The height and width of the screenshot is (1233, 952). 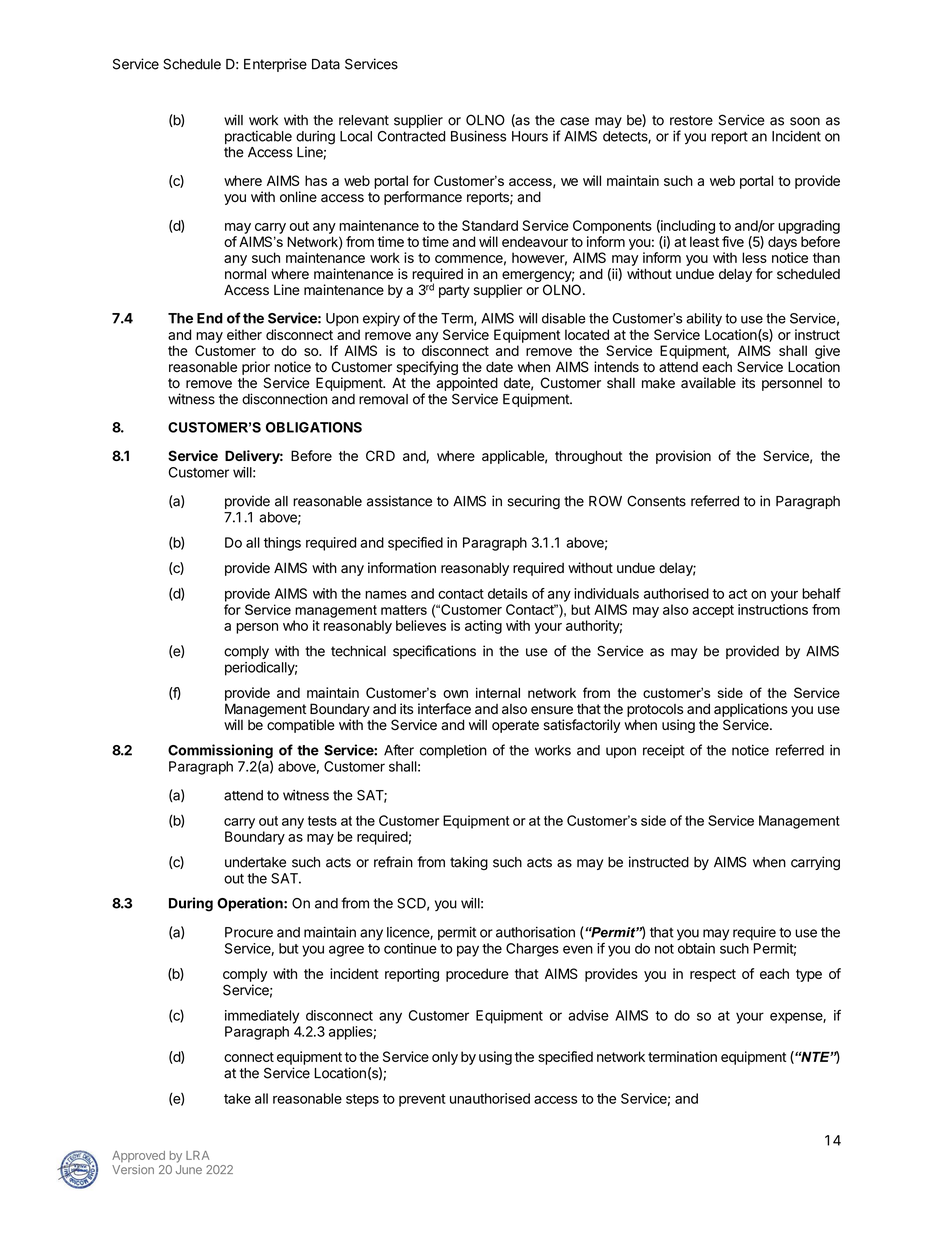 What do you see at coordinates (258, 137) in the screenshot?
I see `practicable` at bounding box center [258, 137].
